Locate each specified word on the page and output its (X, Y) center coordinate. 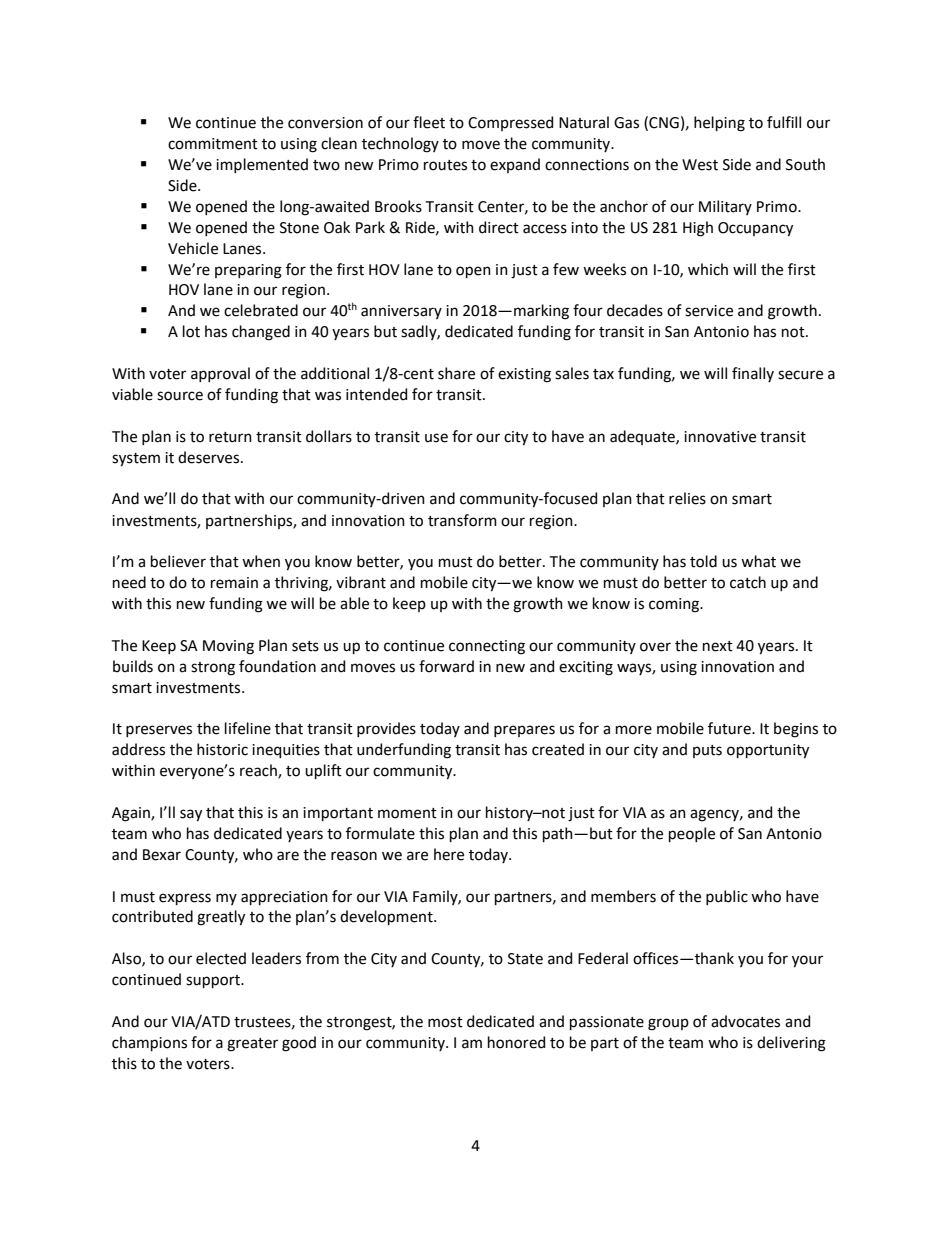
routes (445, 165)
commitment (213, 144)
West (700, 165)
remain (234, 583)
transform (462, 520)
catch (748, 582)
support (214, 981)
